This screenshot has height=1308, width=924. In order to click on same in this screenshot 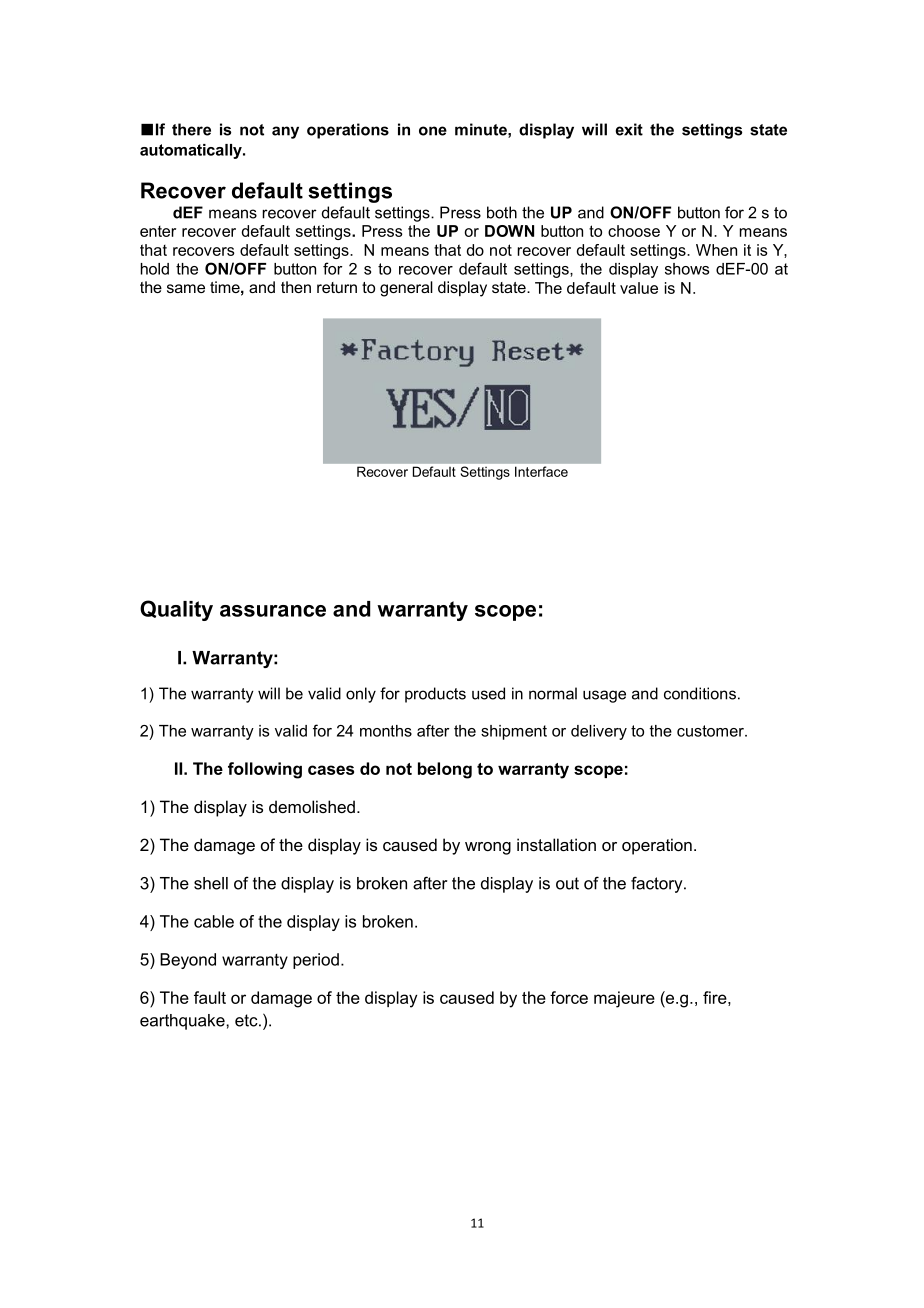, I will do `click(186, 288)`.
